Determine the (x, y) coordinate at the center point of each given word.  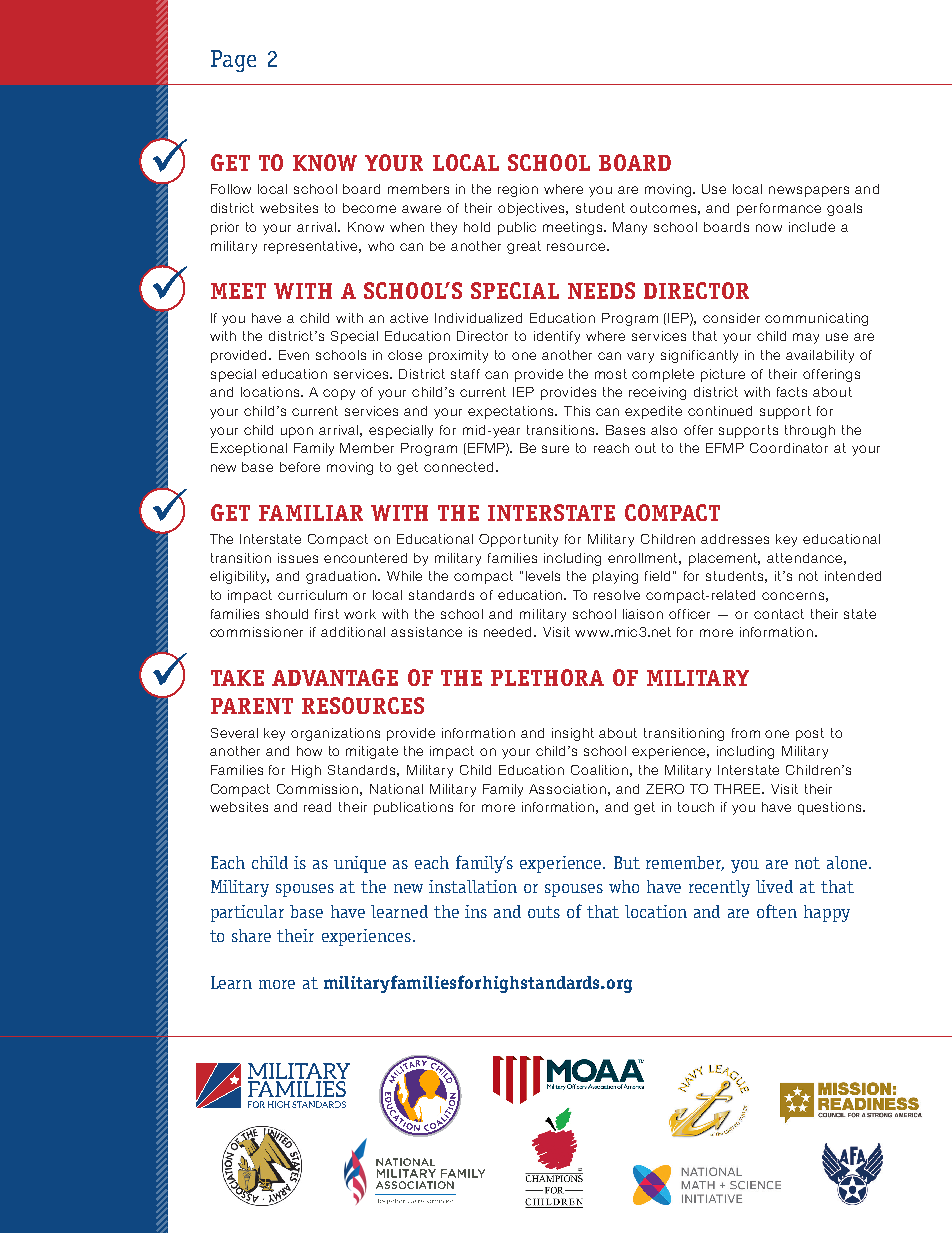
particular (247, 913)
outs (544, 912)
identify (557, 337)
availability (820, 356)
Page (233, 61)
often (777, 911)
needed (509, 632)
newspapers (809, 191)
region (518, 190)
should (287, 614)
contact (779, 614)
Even (294, 355)
